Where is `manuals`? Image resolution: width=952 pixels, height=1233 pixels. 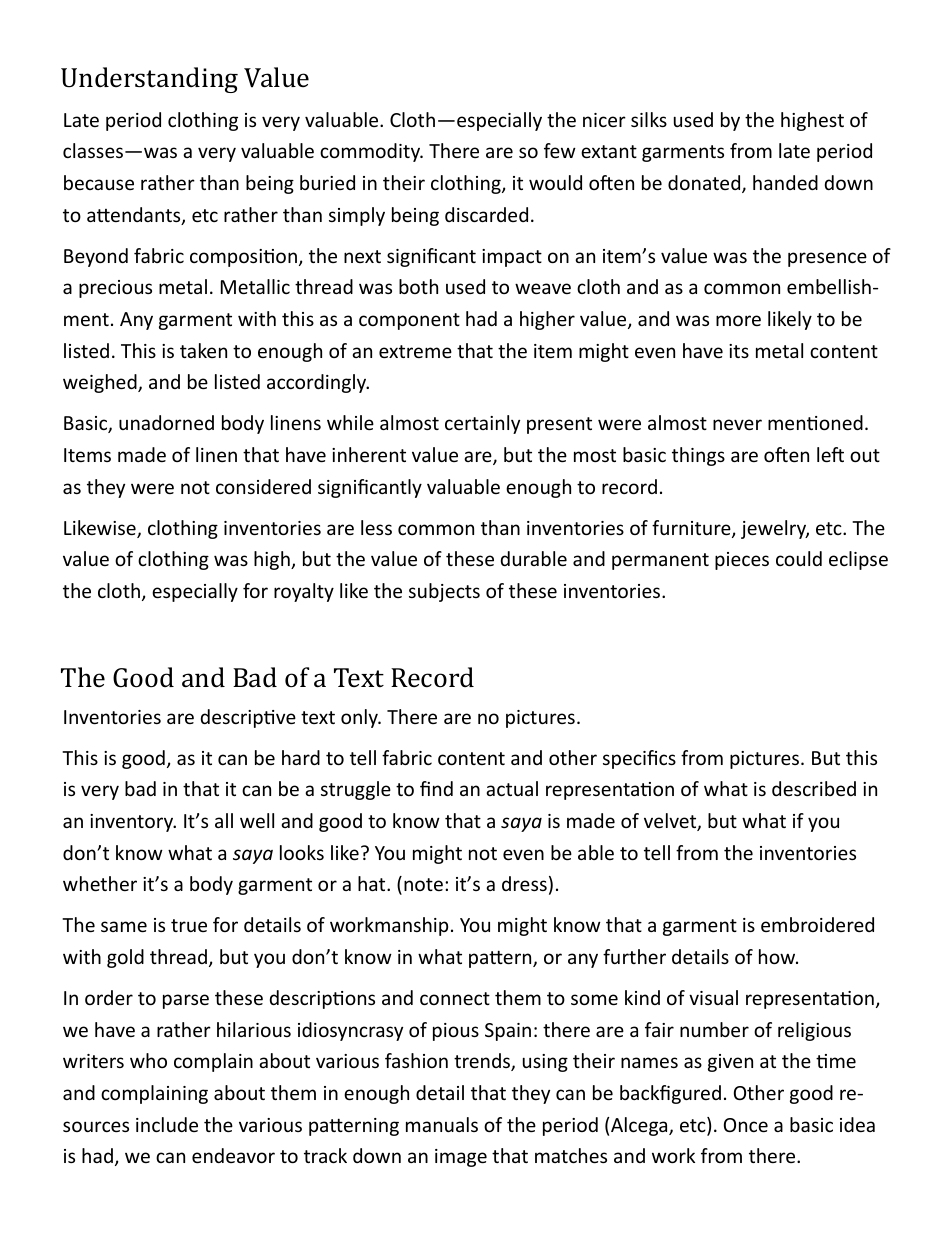 manuals is located at coordinates (442, 1124).
